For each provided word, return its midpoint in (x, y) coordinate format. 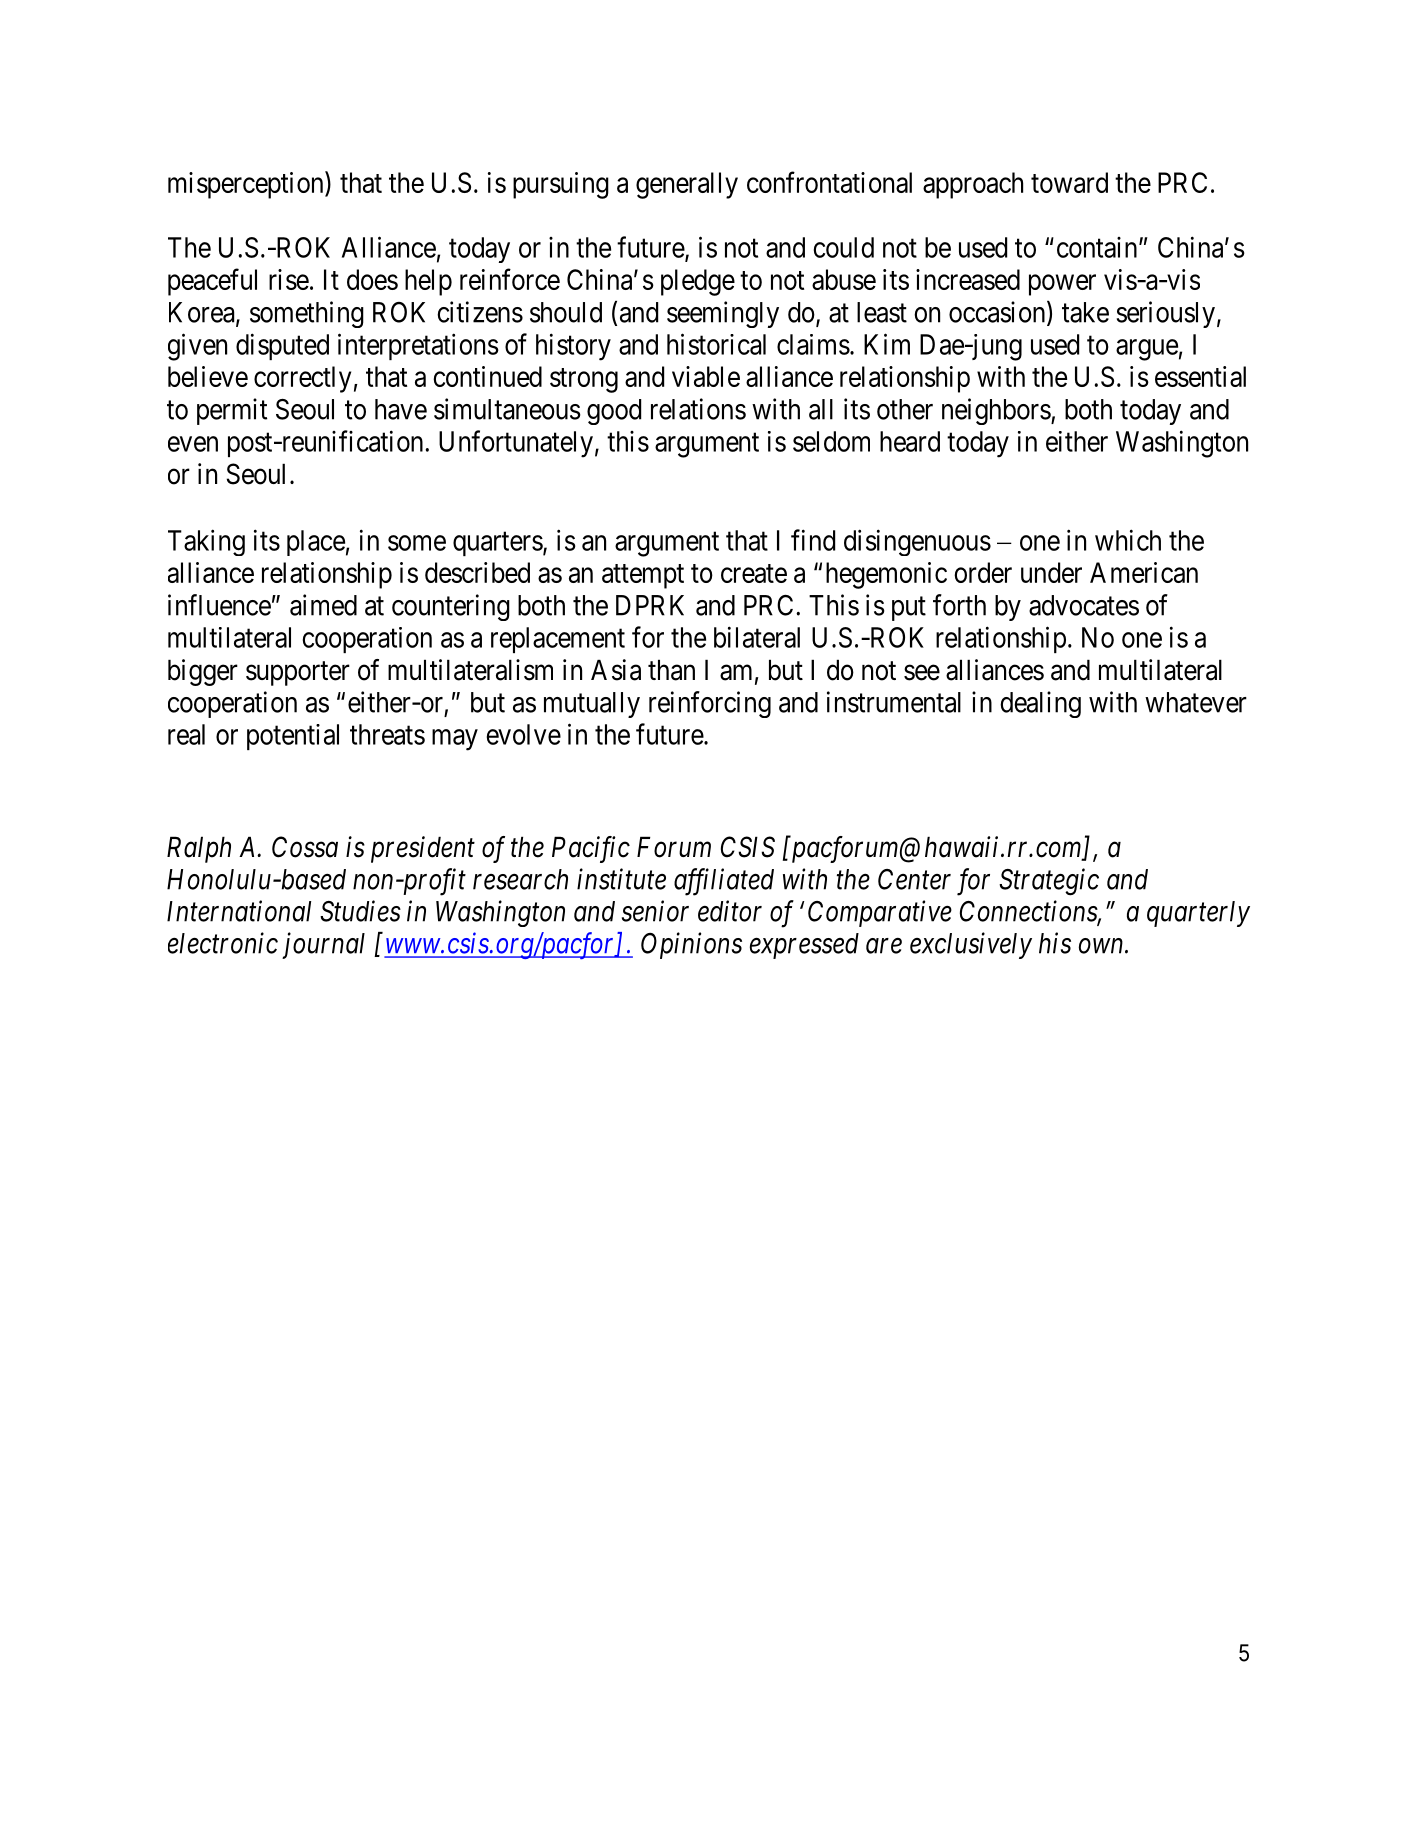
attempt (643, 576)
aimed (323, 605)
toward (1069, 182)
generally (687, 185)
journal (323, 945)
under (1051, 572)
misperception (247, 185)
